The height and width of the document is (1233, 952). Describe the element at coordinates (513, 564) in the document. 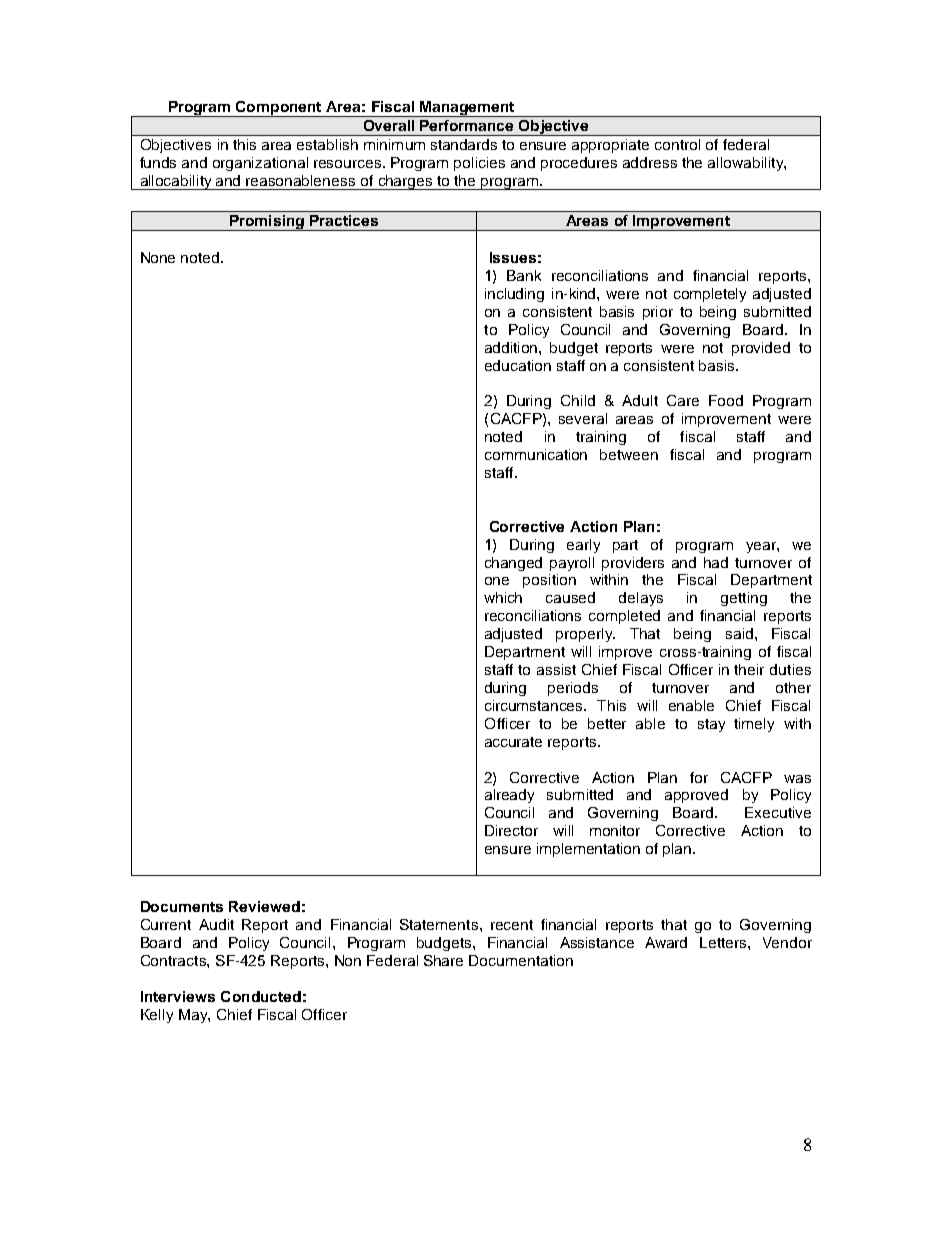

I see `changed` at that location.
